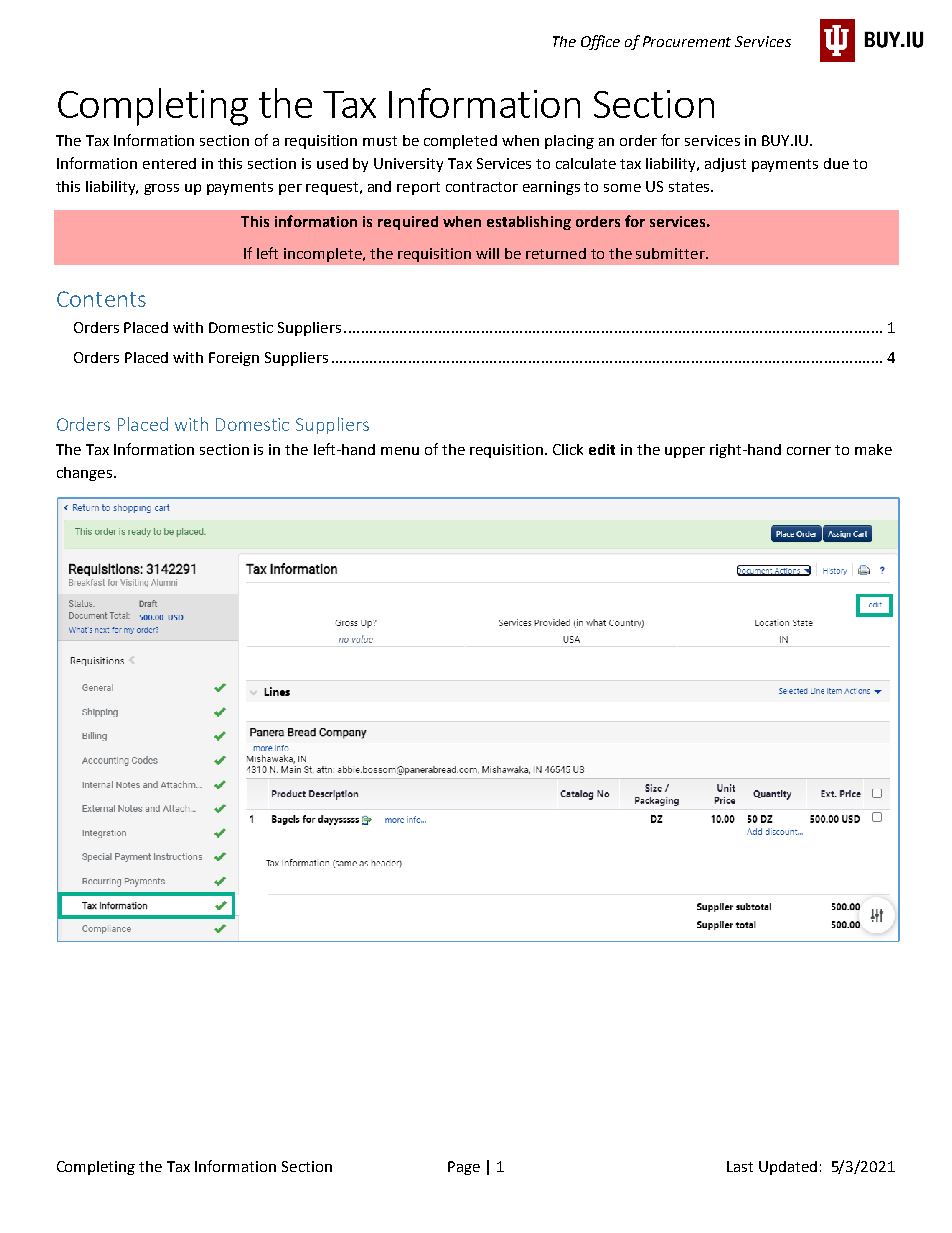  I want to click on Updated, so click(788, 1168).
